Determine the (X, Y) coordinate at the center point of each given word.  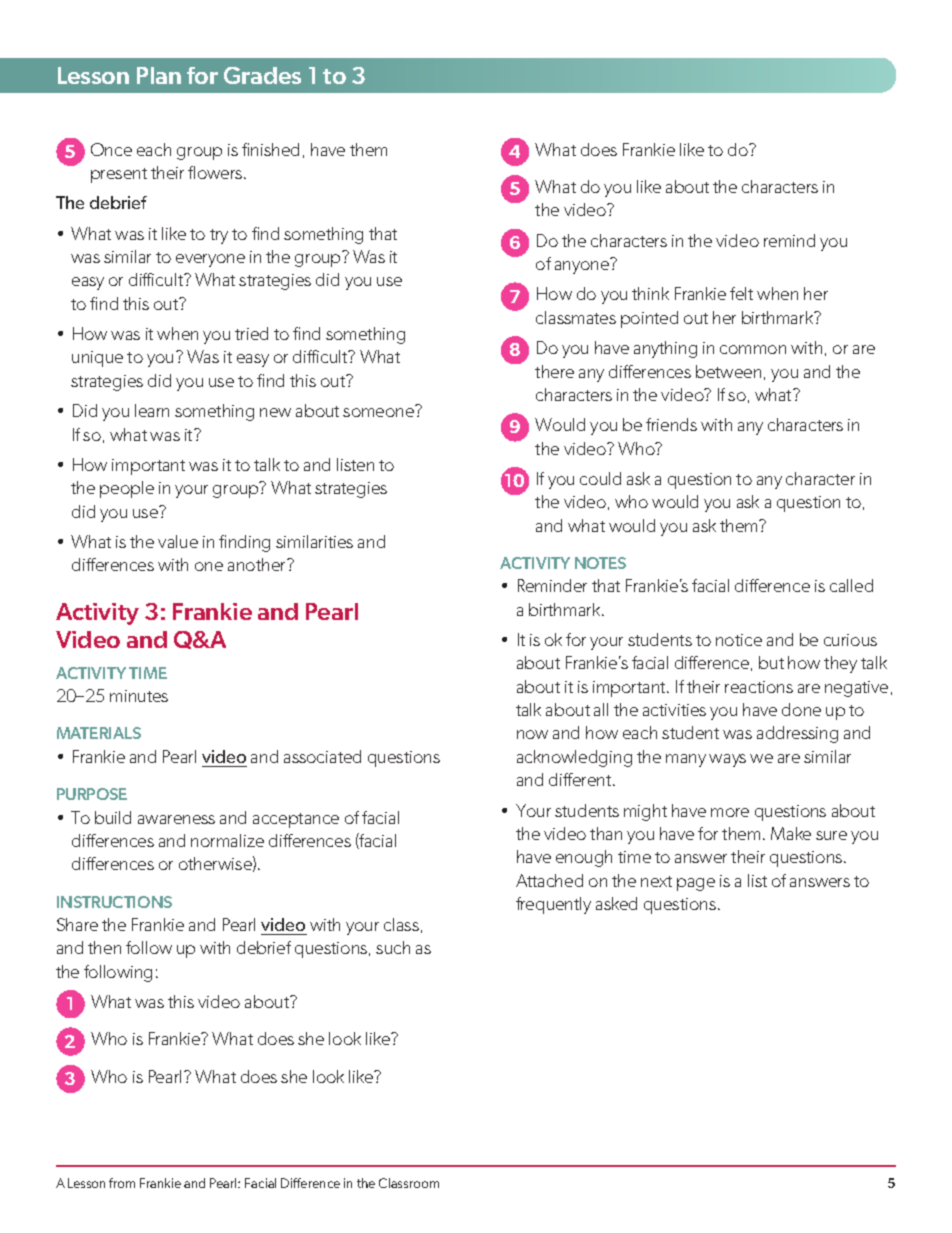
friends (671, 424)
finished (270, 149)
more (730, 812)
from (122, 1183)
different (581, 779)
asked (616, 903)
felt (741, 293)
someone (378, 412)
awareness (176, 819)
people (127, 489)
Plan (159, 75)
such (393, 947)
